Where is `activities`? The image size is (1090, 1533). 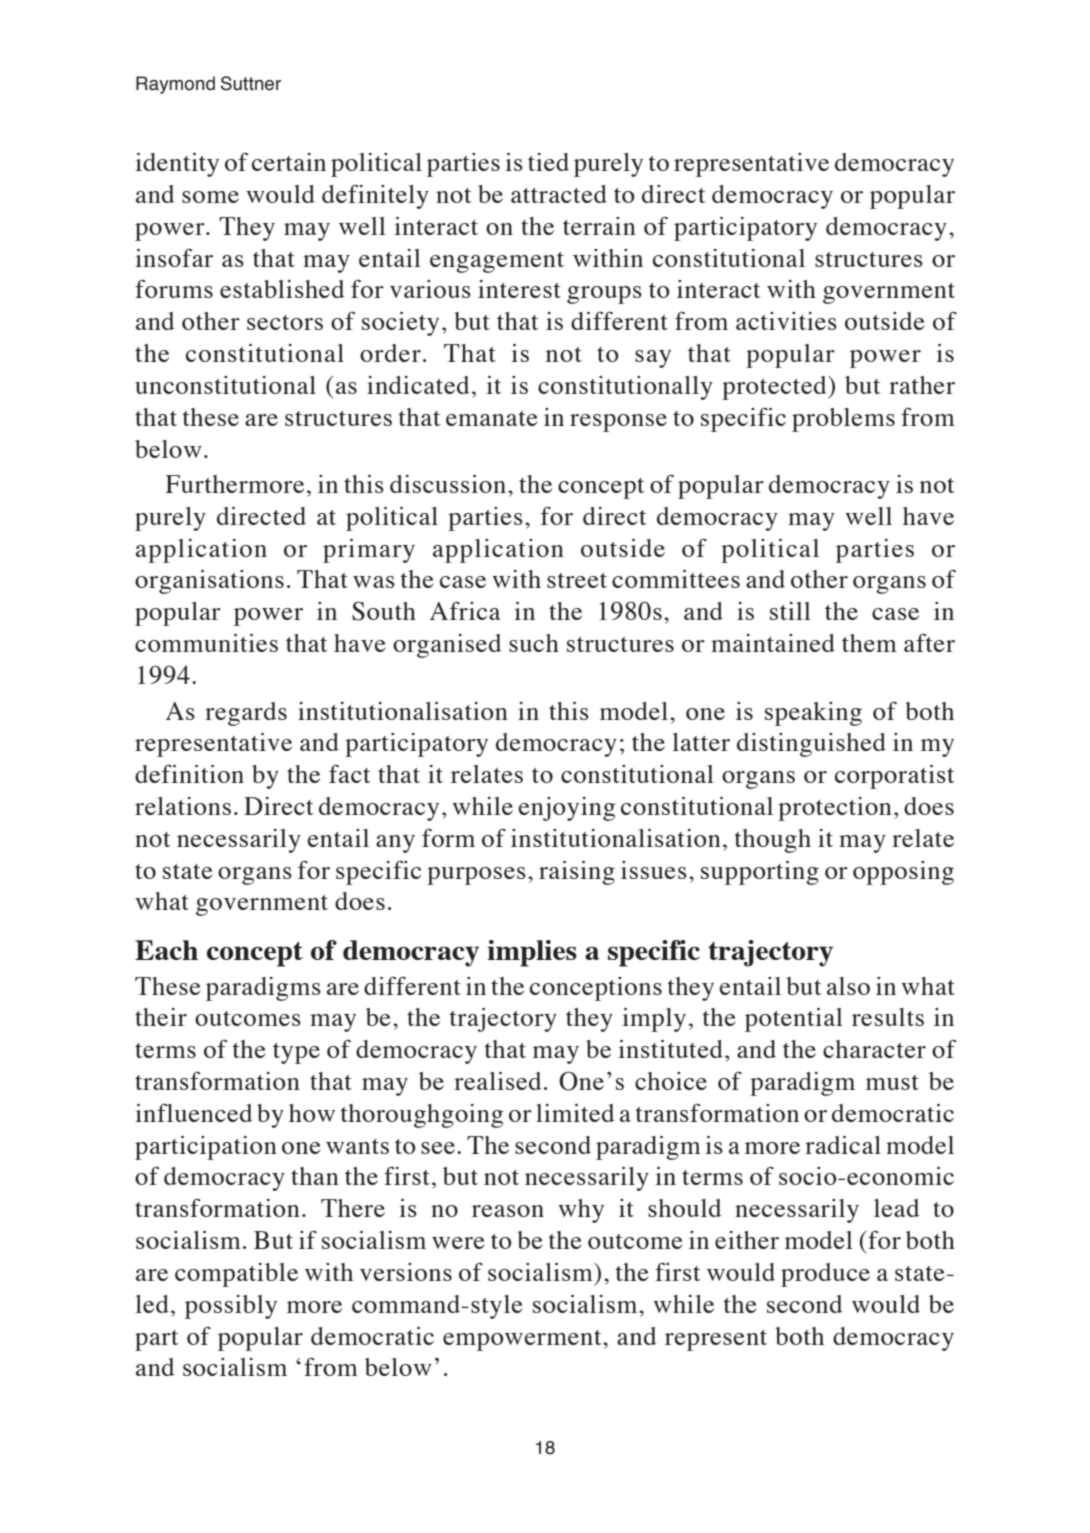 activities is located at coordinates (786, 321).
